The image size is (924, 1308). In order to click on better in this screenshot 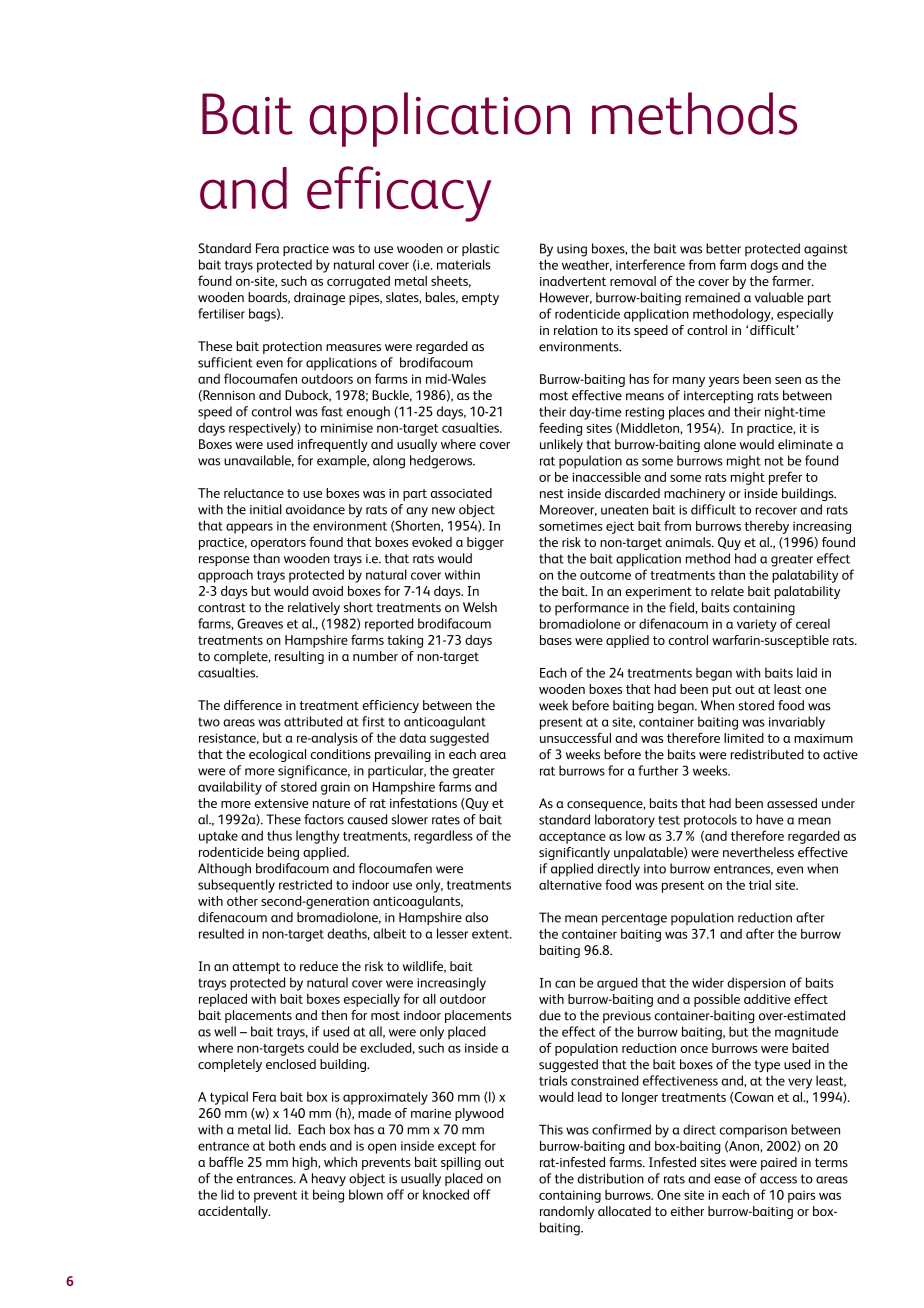, I will do `click(723, 248)`.
